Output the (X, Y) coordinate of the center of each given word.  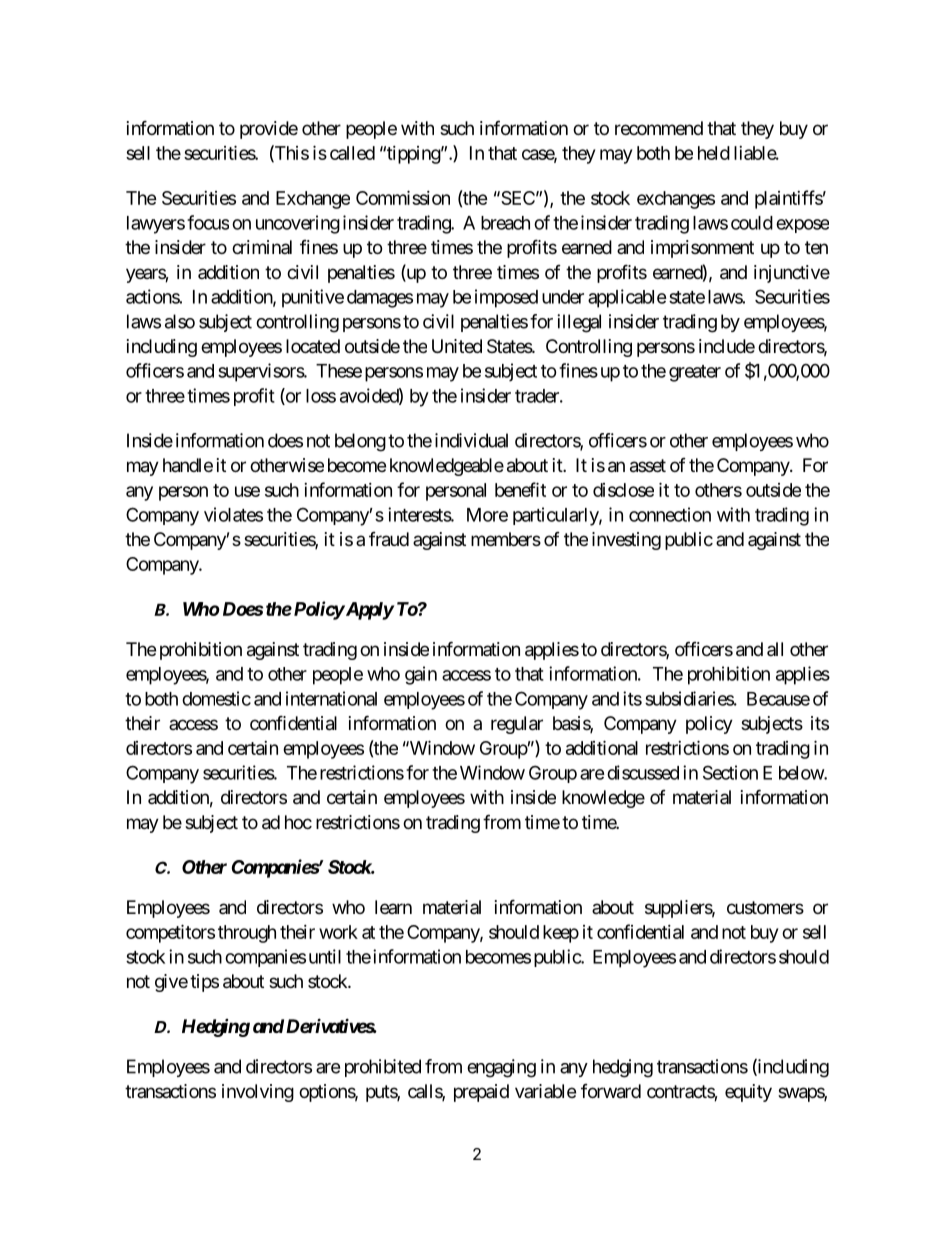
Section (730, 772)
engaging (501, 1068)
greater (695, 373)
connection (670, 514)
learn (393, 907)
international (331, 698)
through (247, 934)
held (714, 153)
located (313, 346)
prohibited (383, 1068)
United (457, 346)
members (506, 539)
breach (505, 223)
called (352, 153)
